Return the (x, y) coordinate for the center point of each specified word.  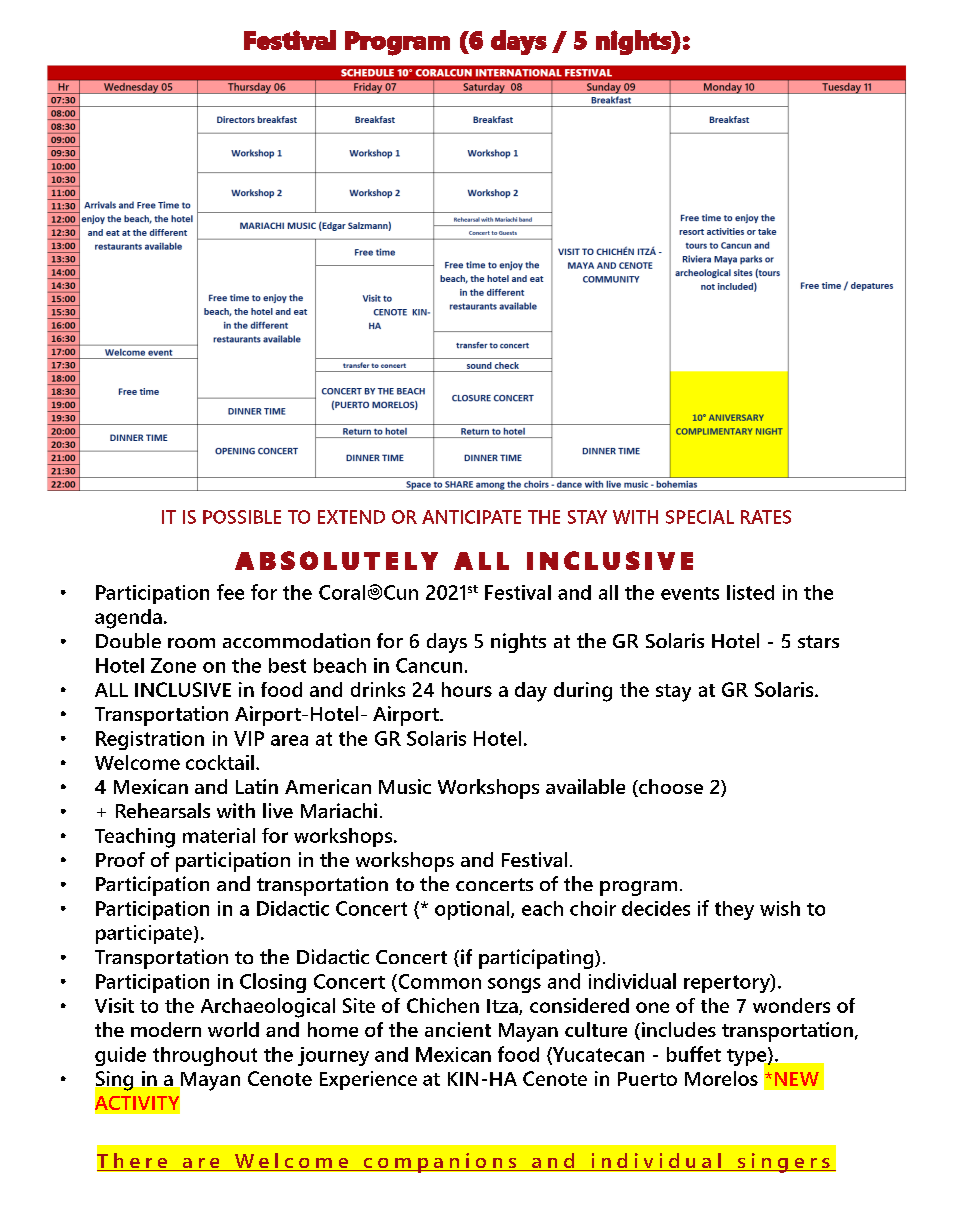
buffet (694, 1054)
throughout (205, 1056)
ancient (458, 1029)
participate (145, 934)
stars (818, 641)
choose (670, 788)
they (734, 910)
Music (405, 786)
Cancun (429, 665)
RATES (766, 517)
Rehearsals (163, 810)
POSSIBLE (242, 517)
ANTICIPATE (471, 517)
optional (473, 910)
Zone (173, 665)
